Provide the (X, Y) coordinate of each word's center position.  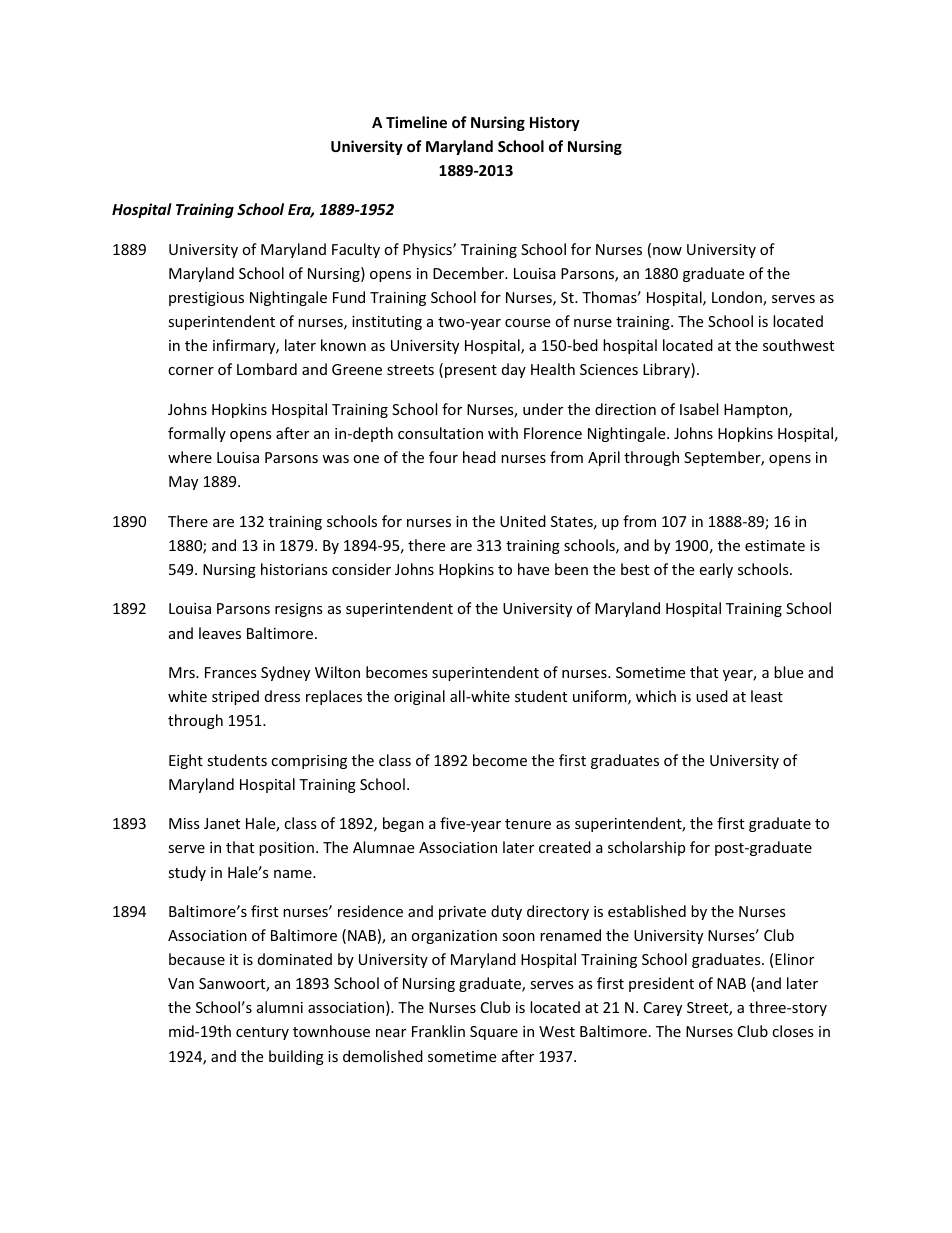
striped (235, 697)
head (479, 457)
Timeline (416, 122)
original (419, 697)
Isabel (699, 409)
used (712, 696)
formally (197, 434)
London (738, 298)
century (262, 1033)
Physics (428, 250)
